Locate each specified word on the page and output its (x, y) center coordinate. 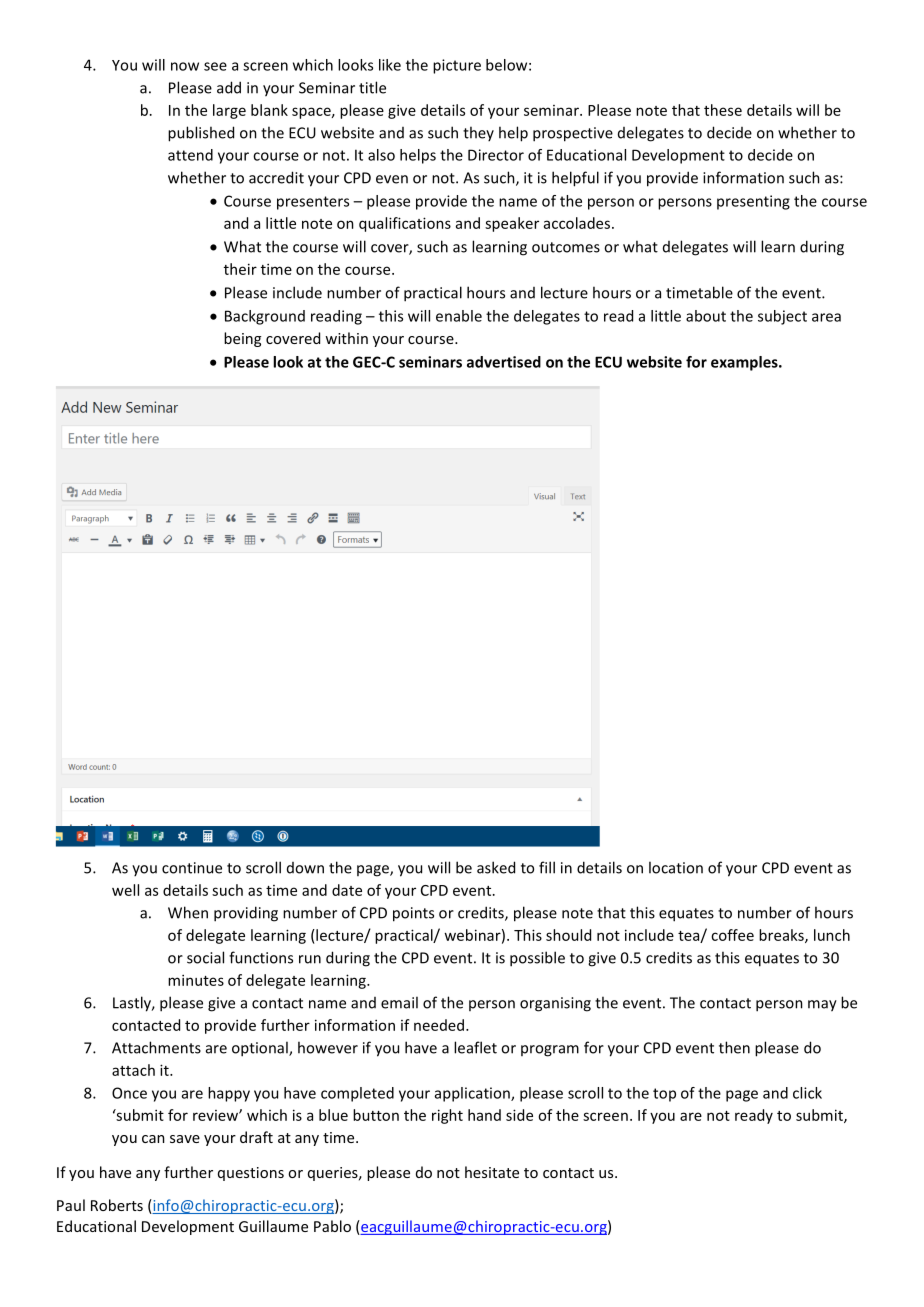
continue (192, 868)
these (723, 110)
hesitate (492, 1172)
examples (745, 363)
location (676, 867)
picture (457, 66)
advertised (504, 362)
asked (496, 867)
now (185, 66)
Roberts (117, 1205)
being (242, 339)
